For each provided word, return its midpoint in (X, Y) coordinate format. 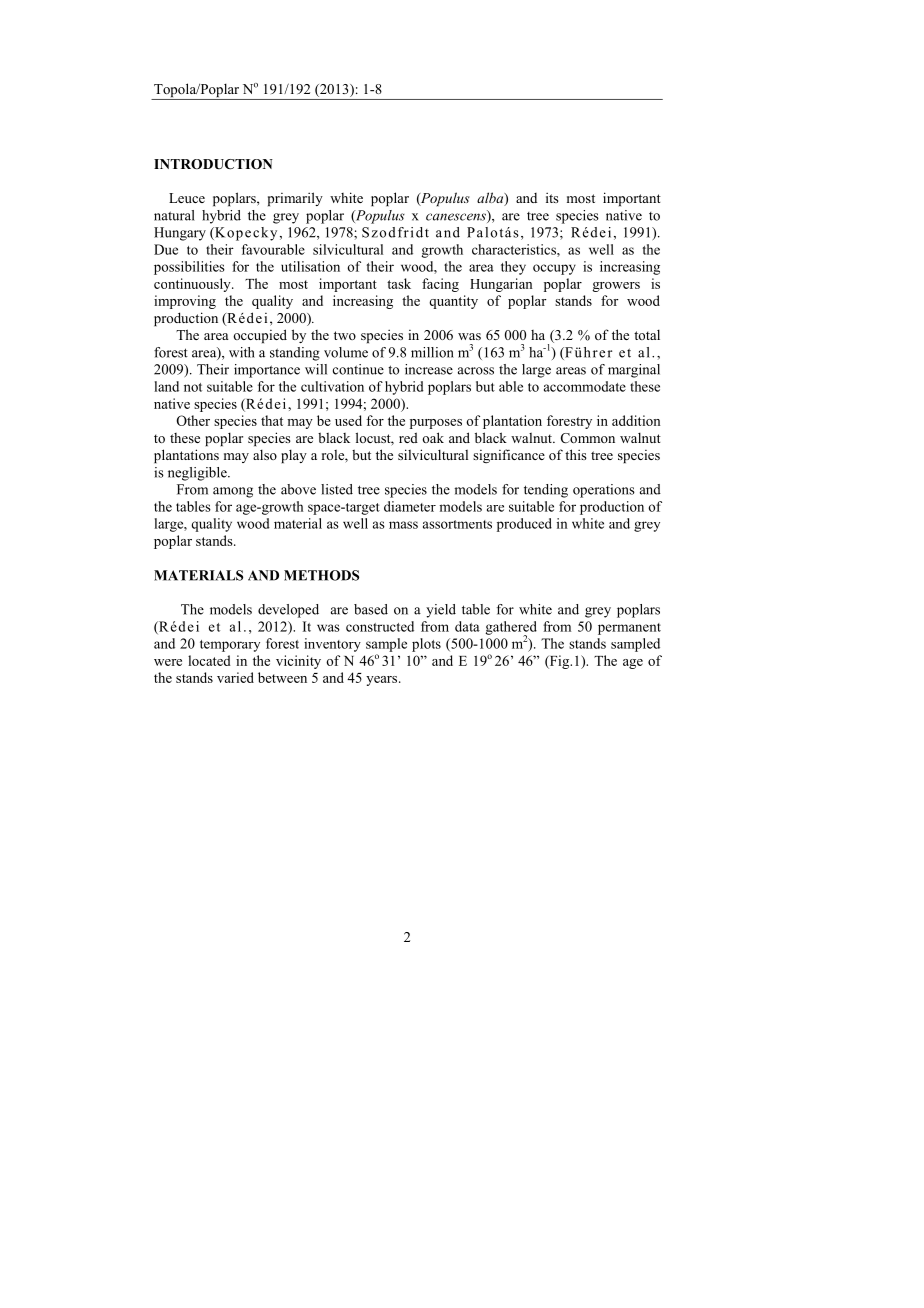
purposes (436, 424)
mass (403, 525)
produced (524, 525)
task (399, 283)
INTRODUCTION (213, 164)
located (209, 660)
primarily (295, 199)
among (233, 492)
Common (588, 438)
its (552, 197)
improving (185, 302)
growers (616, 287)
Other (193, 420)
